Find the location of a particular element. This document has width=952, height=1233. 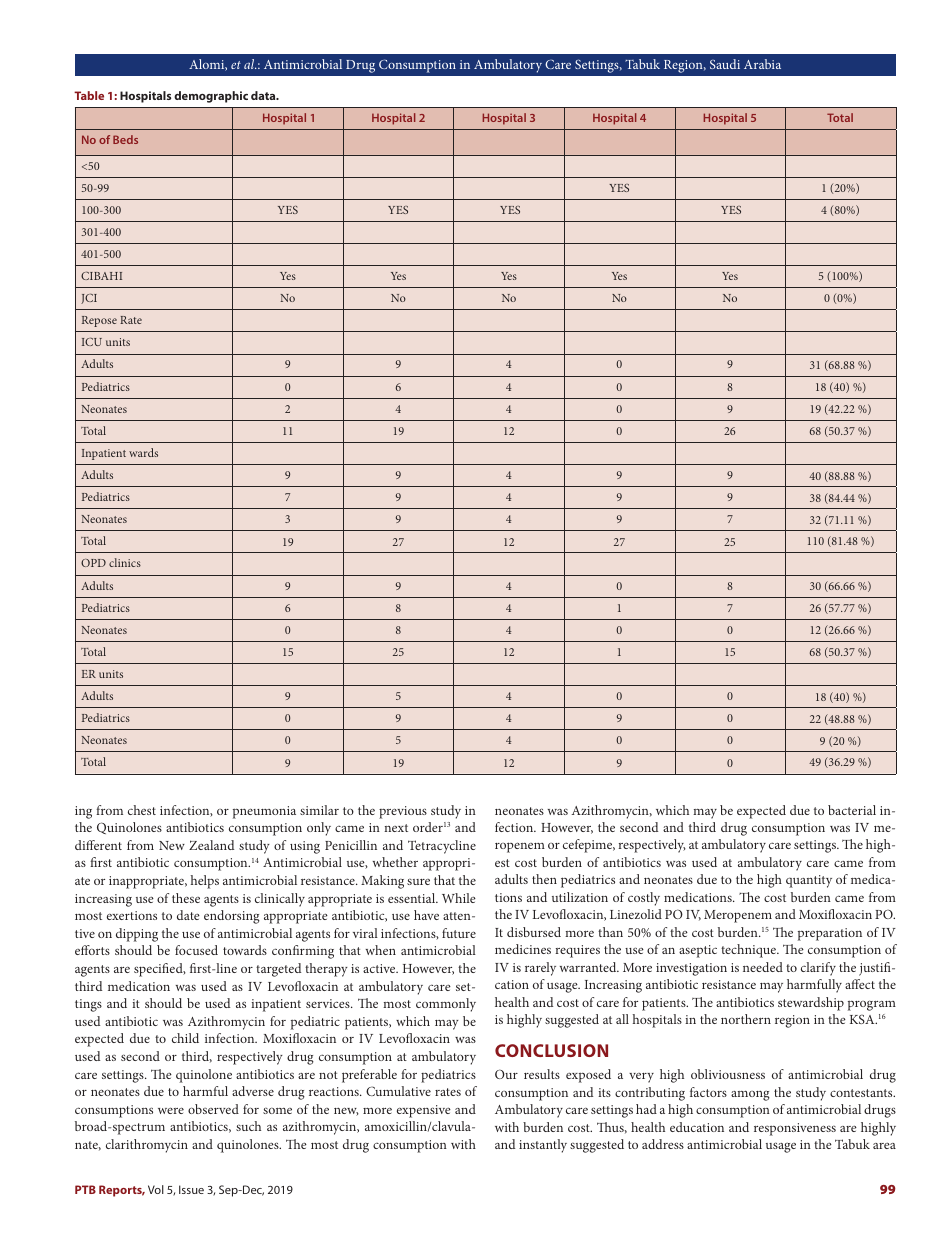

demographic is located at coordinates (211, 97).
